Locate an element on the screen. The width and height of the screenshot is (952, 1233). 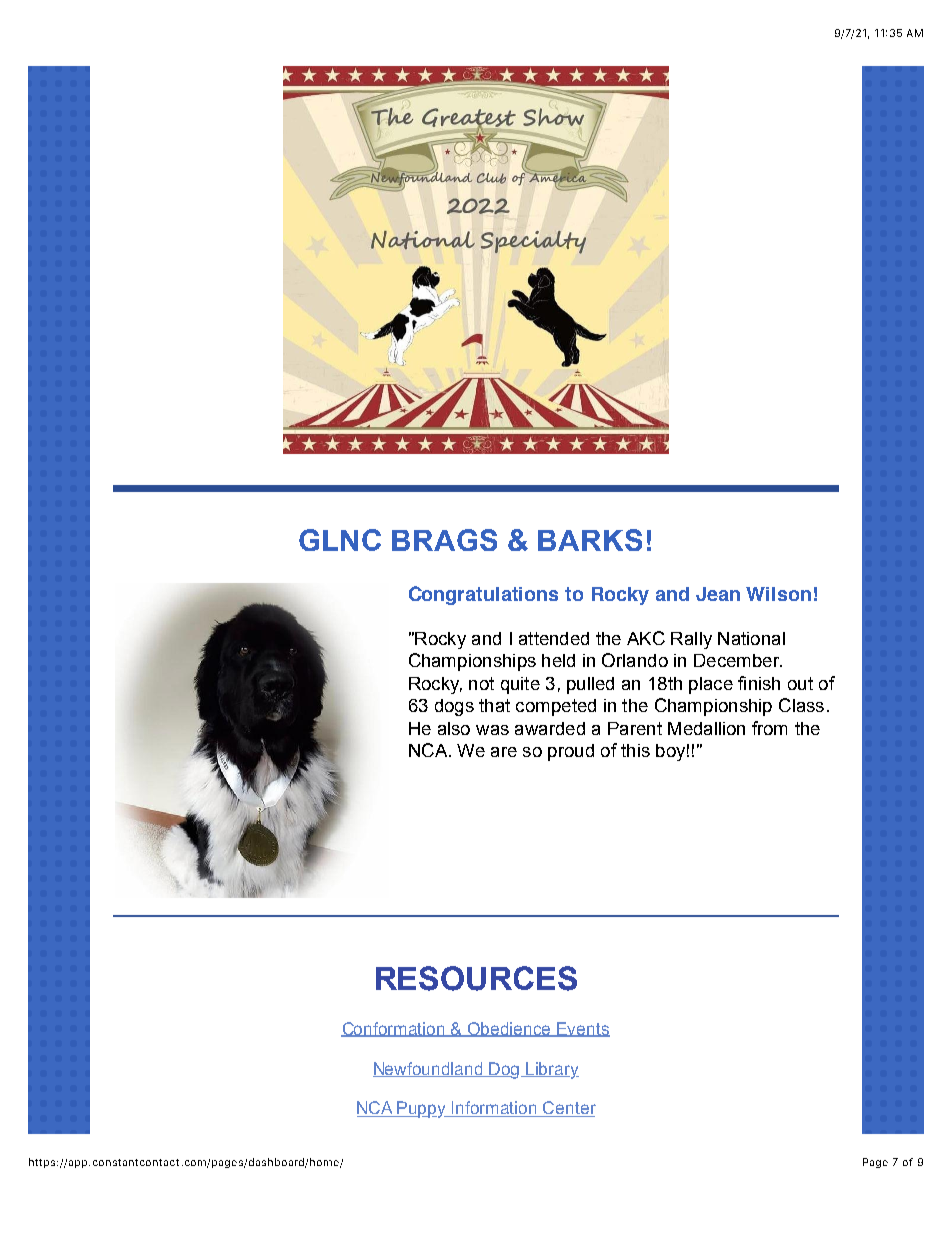
from is located at coordinates (769, 728).
